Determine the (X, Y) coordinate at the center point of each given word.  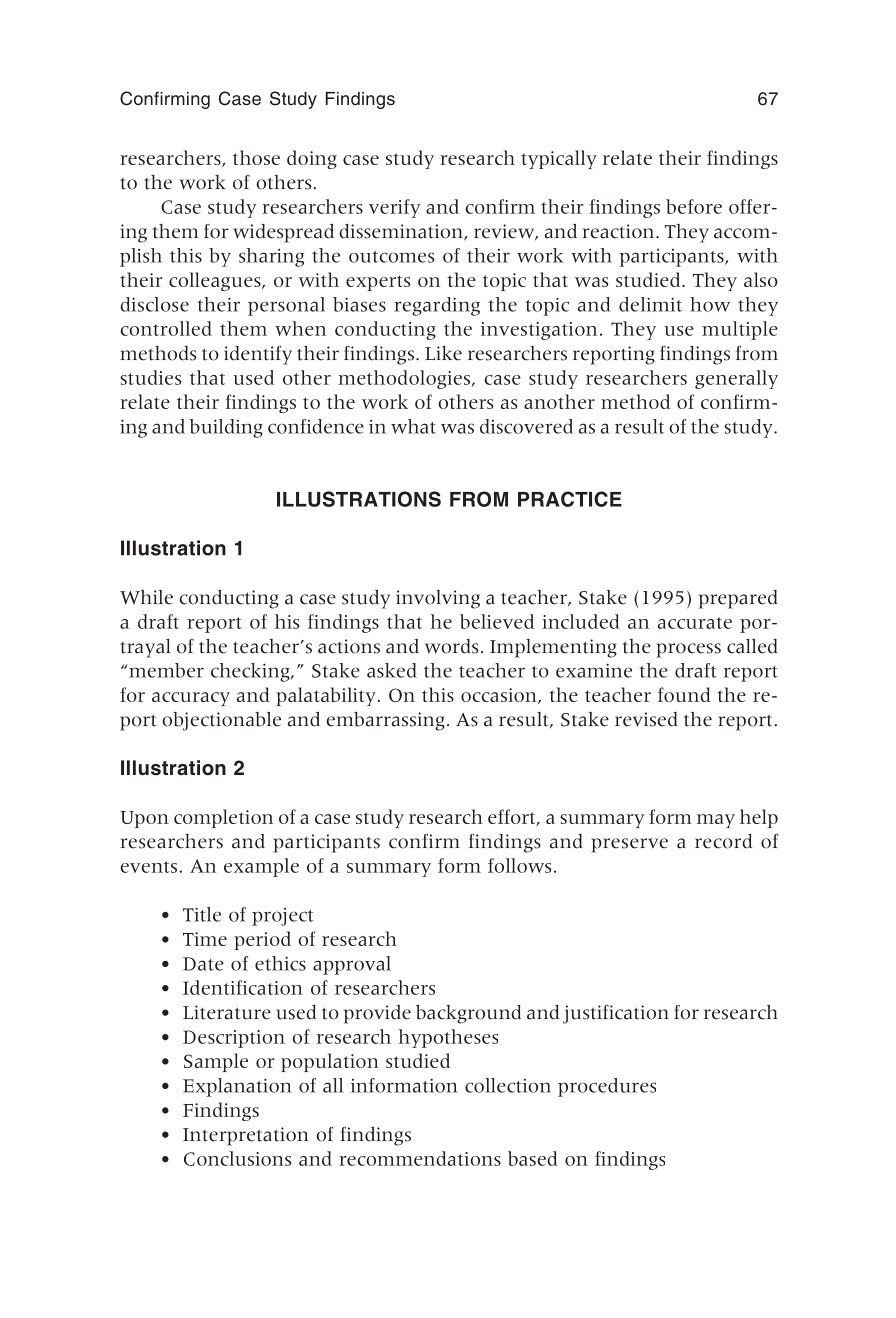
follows (519, 865)
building (226, 428)
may (716, 821)
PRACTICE (570, 499)
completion (223, 818)
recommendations (420, 1158)
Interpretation (245, 1136)
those (256, 157)
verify (394, 208)
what (413, 426)
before (694, 206)
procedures (607, 1087)
